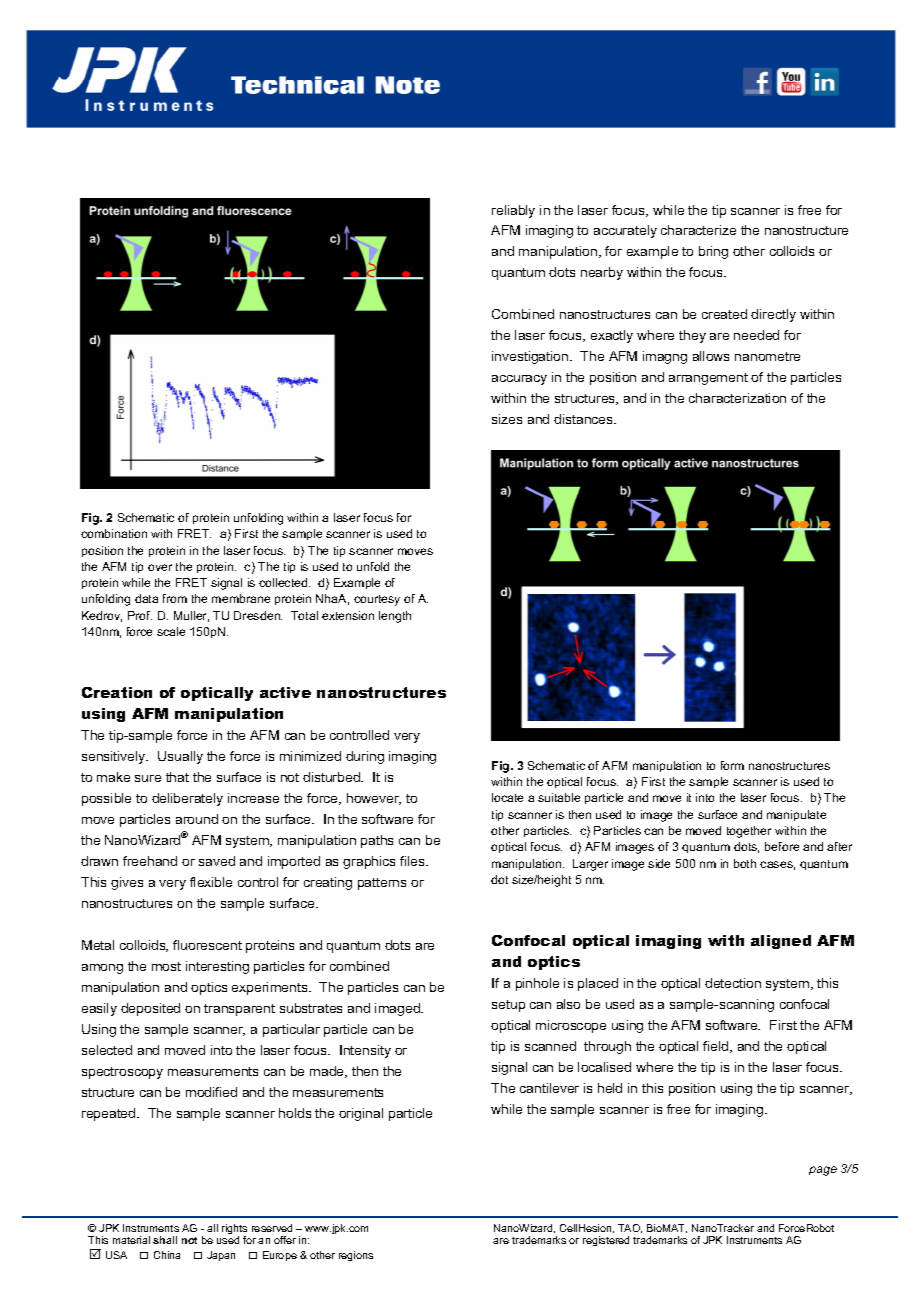  I want to click on deposited, so click(150, 1009).
